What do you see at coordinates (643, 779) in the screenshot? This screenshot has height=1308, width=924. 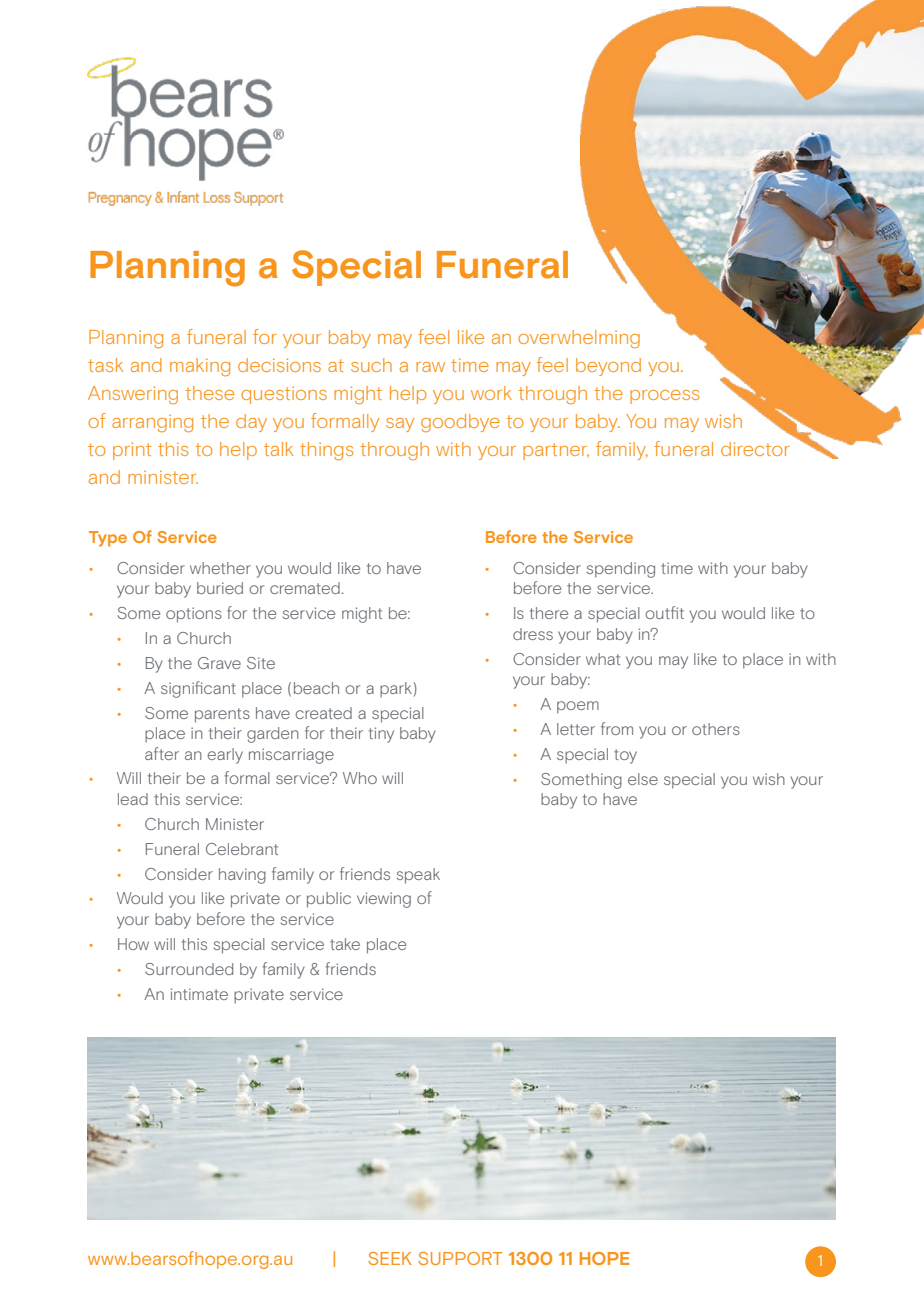 I see `else` at bounding box center [643, 779].
